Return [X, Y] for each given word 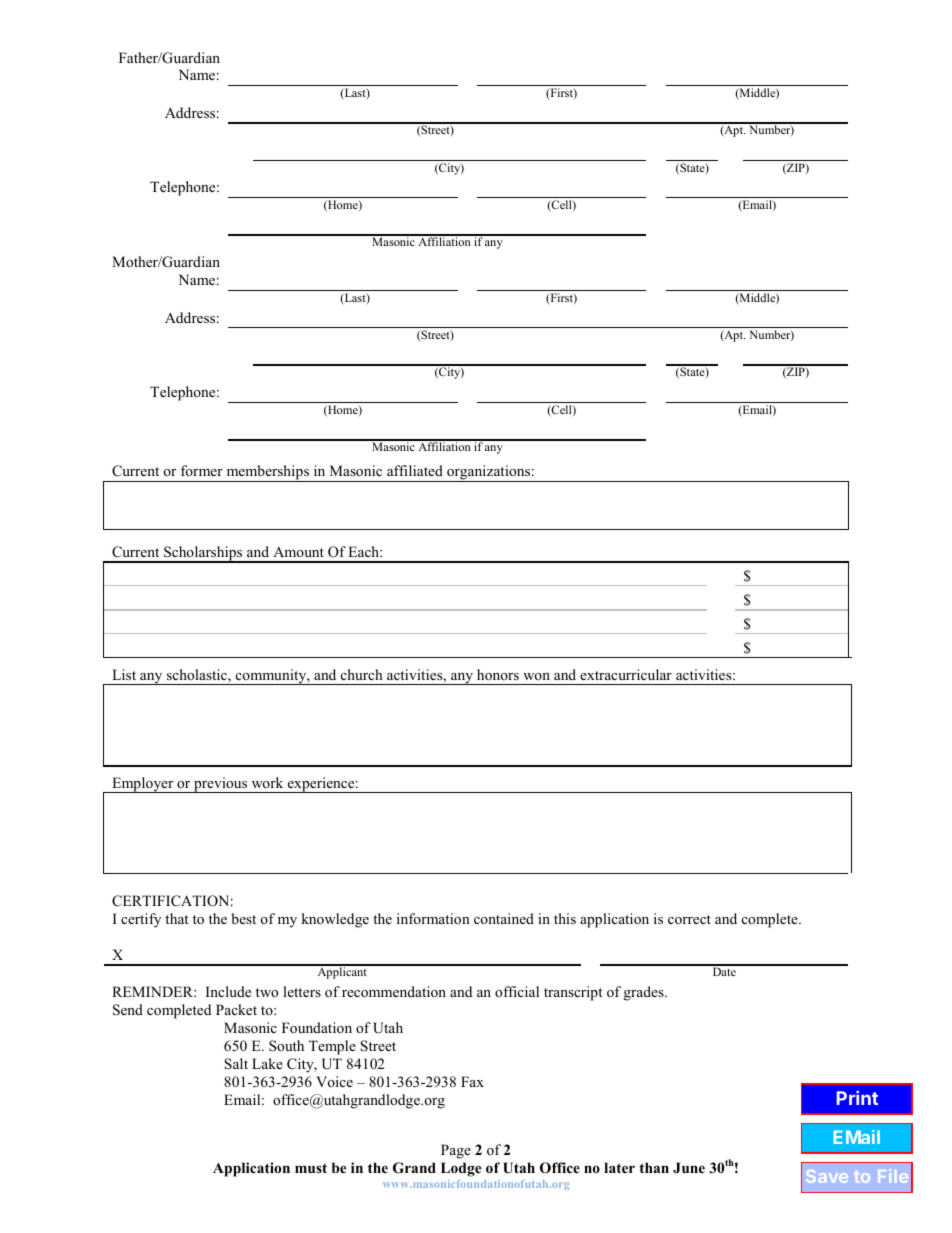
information [433, 918]
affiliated [415, 470]
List [124, 674]
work [267, 782]
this [565, 918]
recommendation [394, 991]
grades [645, 993]
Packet [236, 1009]
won [536, 676]
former [202, 470]
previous [221, 785]
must [311, 1168]
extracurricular [626, 674]
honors [498, 674]
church [362, 674]
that [176, 918]
